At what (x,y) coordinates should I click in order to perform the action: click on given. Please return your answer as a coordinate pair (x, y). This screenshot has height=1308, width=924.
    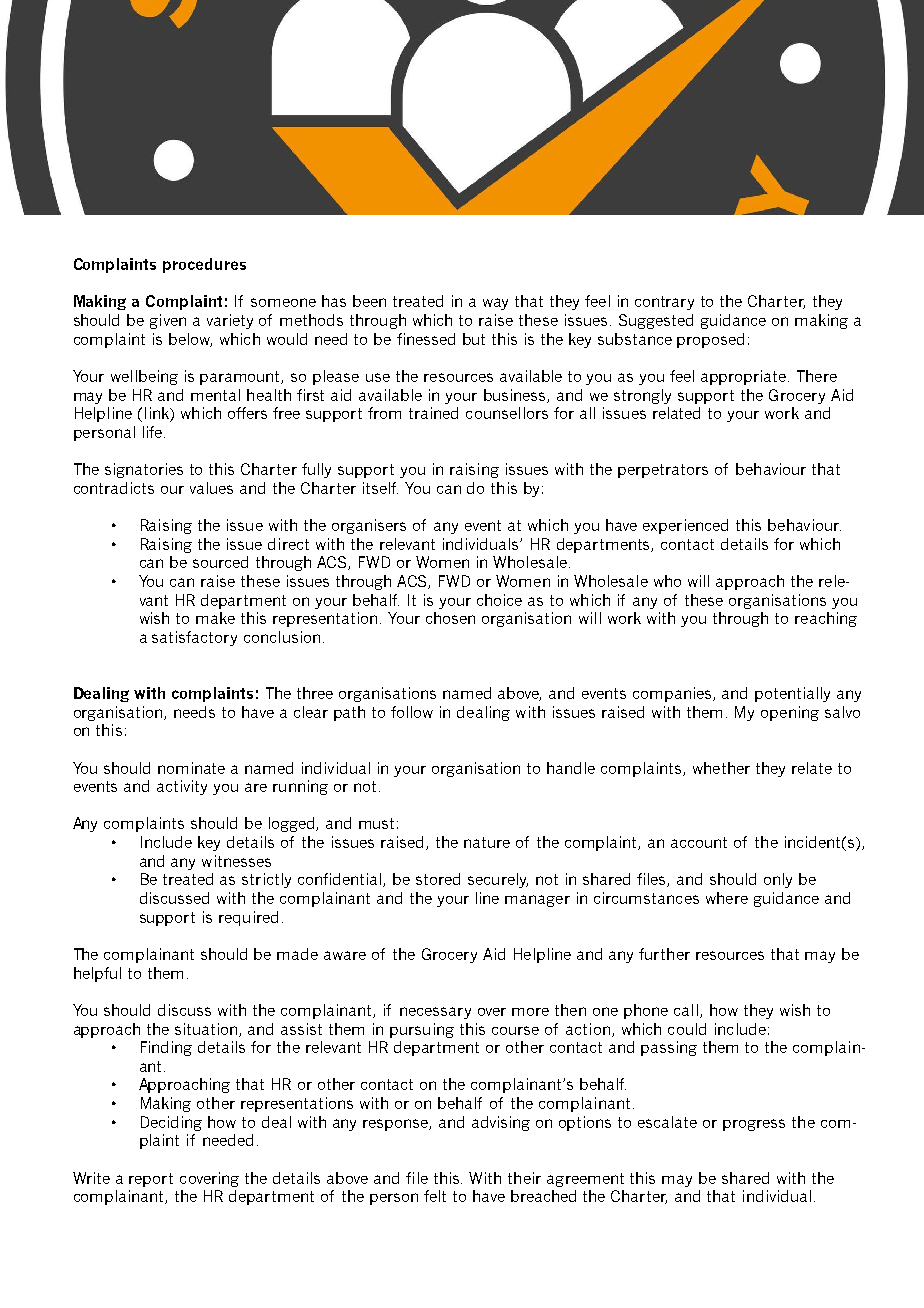
    Looking at the image, I should click on (168, 321).
